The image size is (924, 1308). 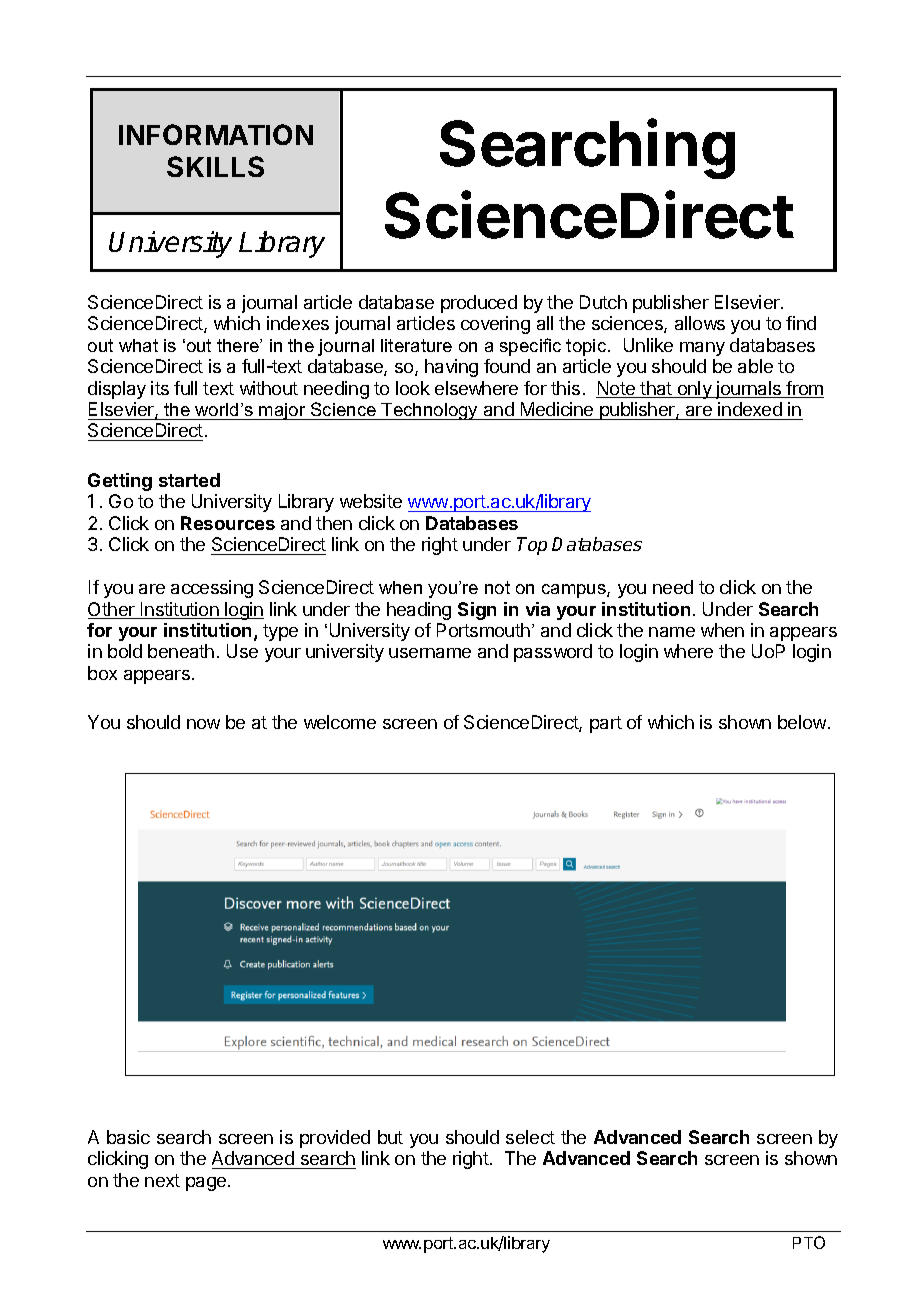 I want to click on page, so click(x=206, y=1184).
